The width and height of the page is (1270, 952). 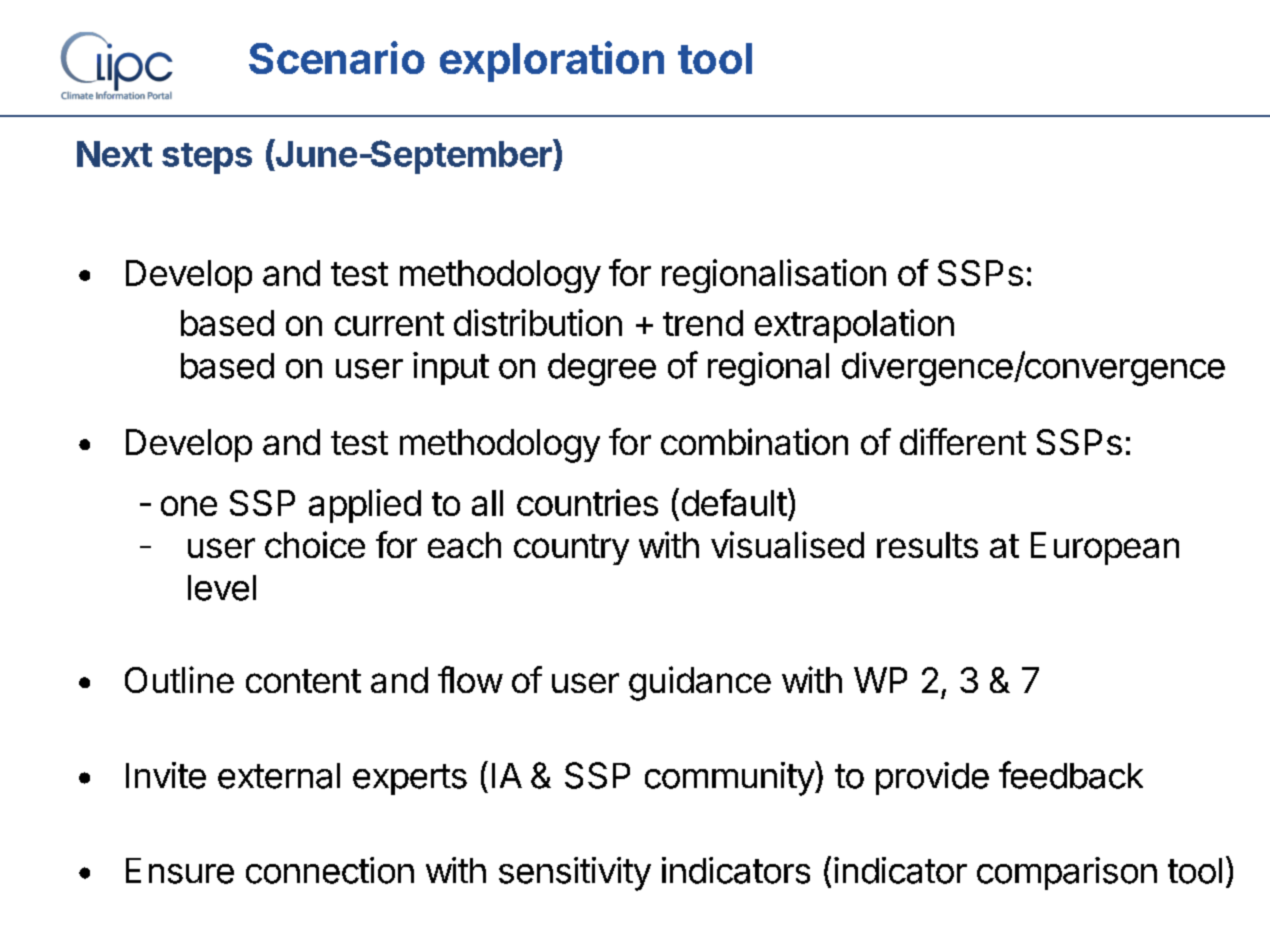 I want to click on degree, so click(x=602, y=369).
